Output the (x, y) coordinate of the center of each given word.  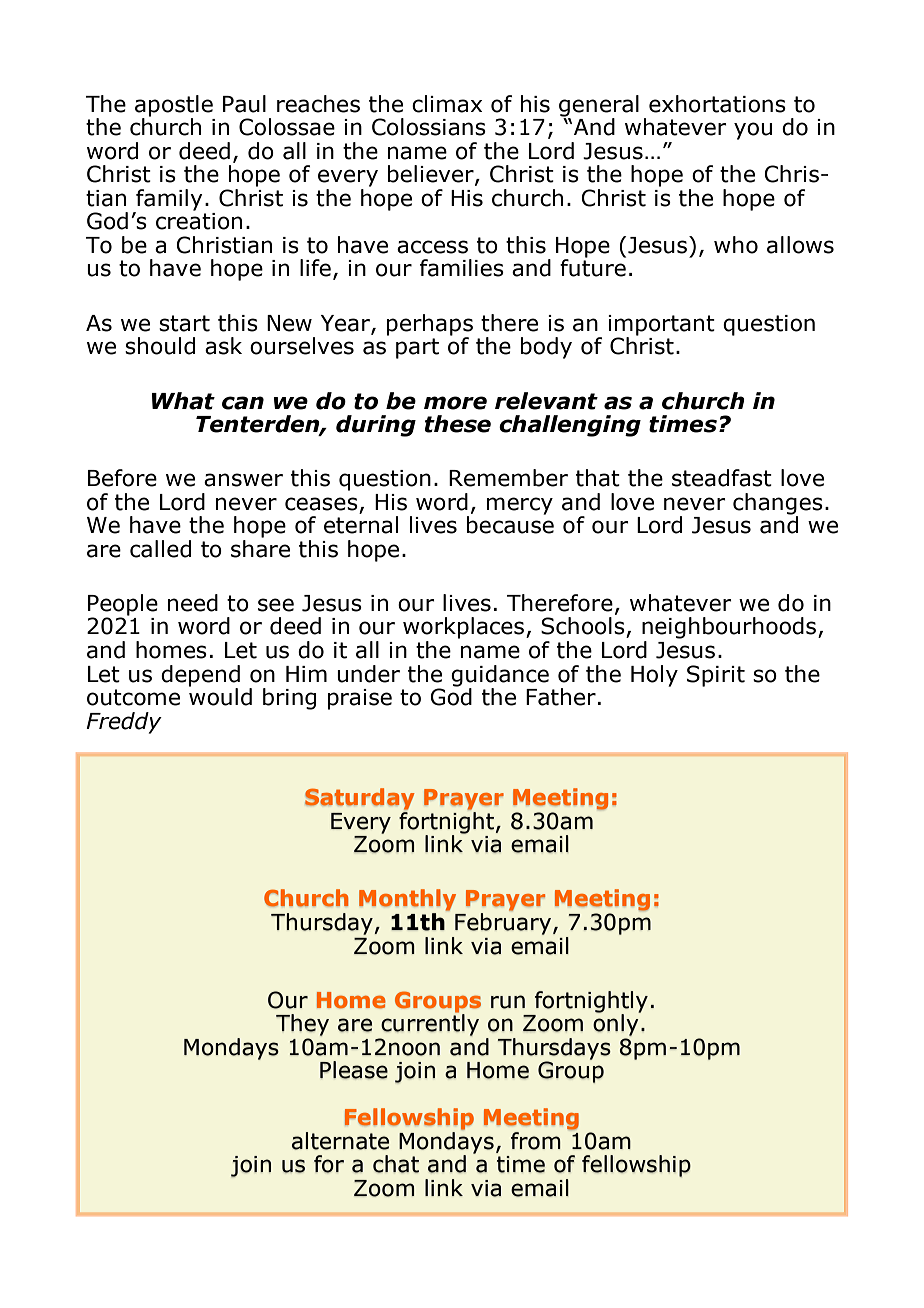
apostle (174, 107)
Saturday (360, 799)
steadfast (722, 478)
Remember (508, 478)
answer (243, 480)
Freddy (124, 723)
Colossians (429, 127)
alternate (340, 1141)
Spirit (716, 676)
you (753, 131)
